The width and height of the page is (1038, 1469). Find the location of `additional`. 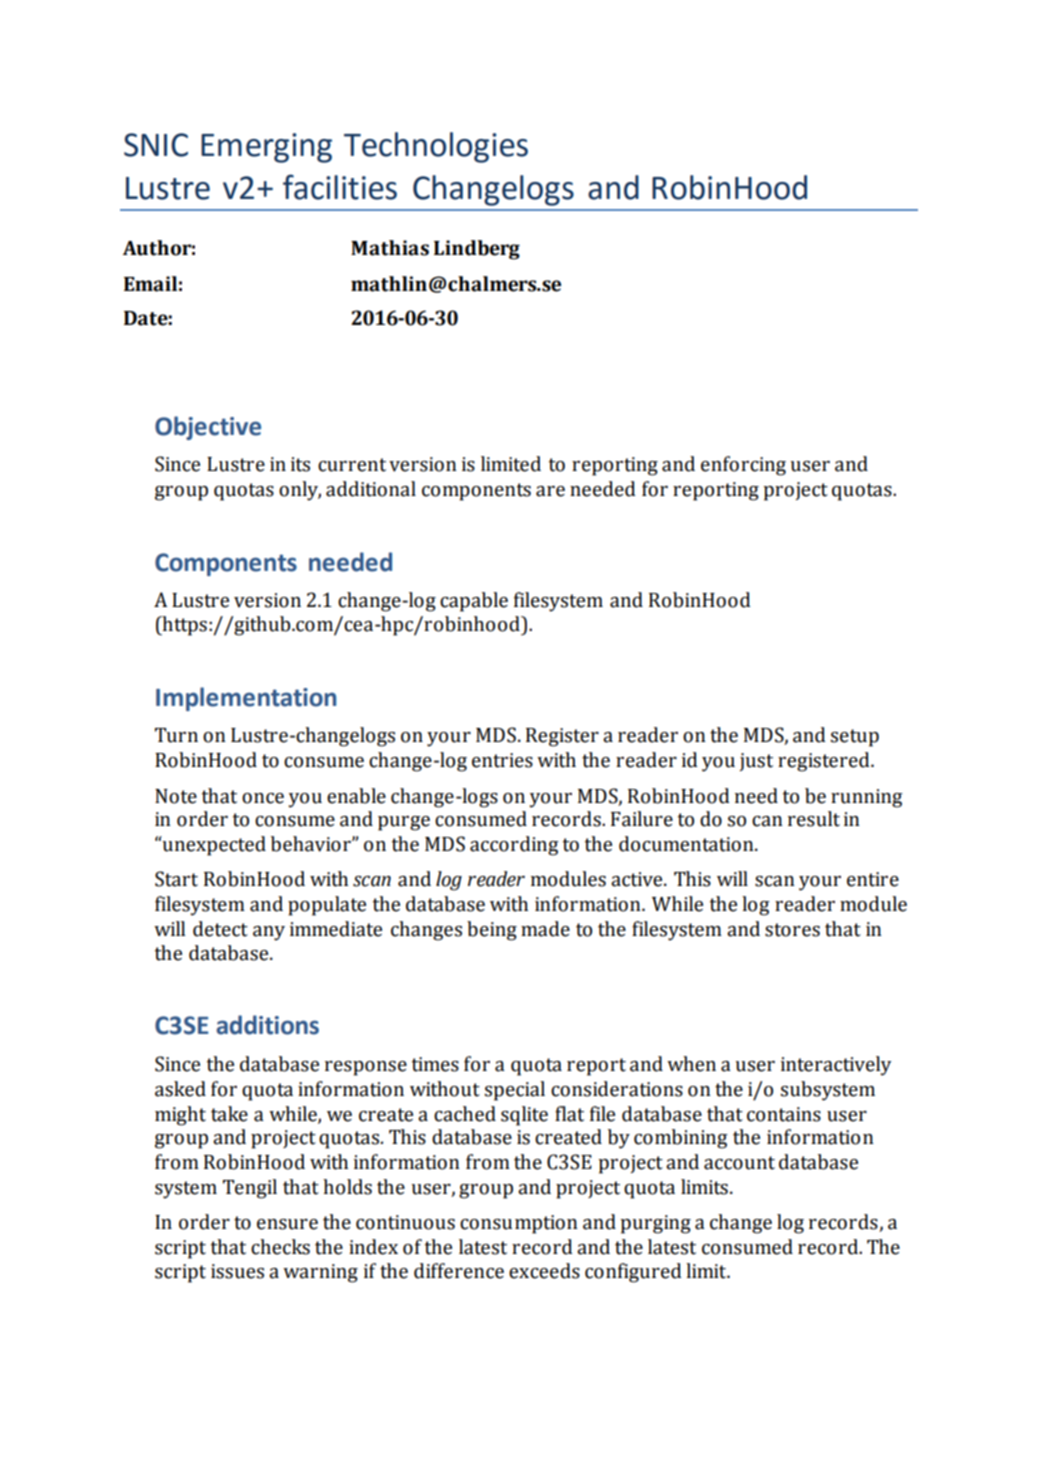

additional is located at coordinates (371, 489).
